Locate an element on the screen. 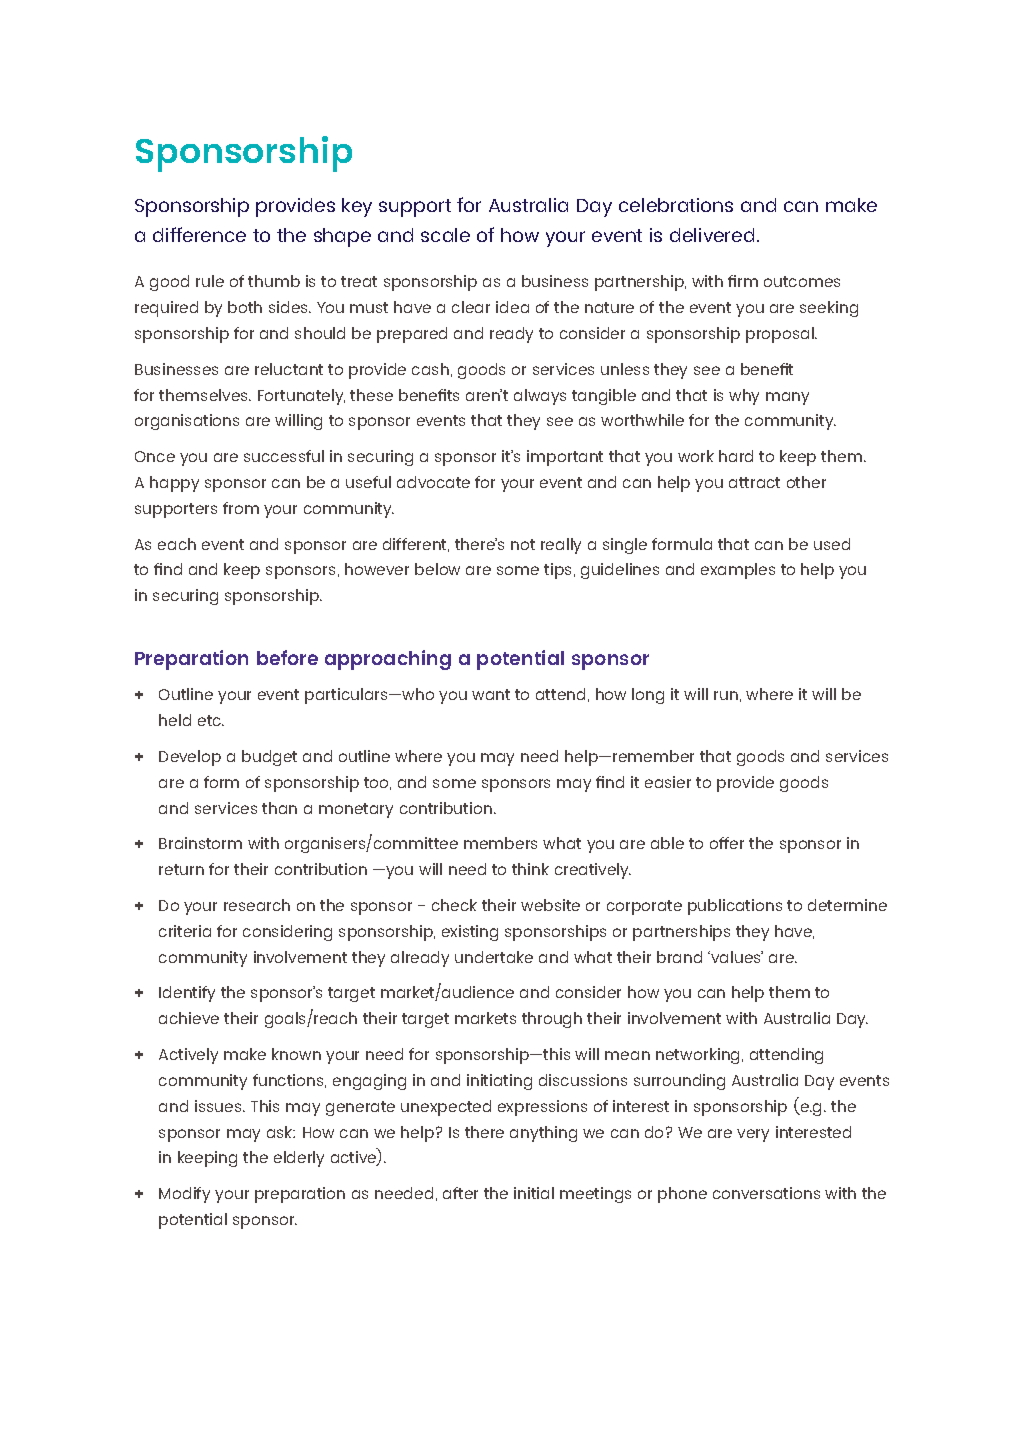  initial is located at coordinates (534, 1193).
